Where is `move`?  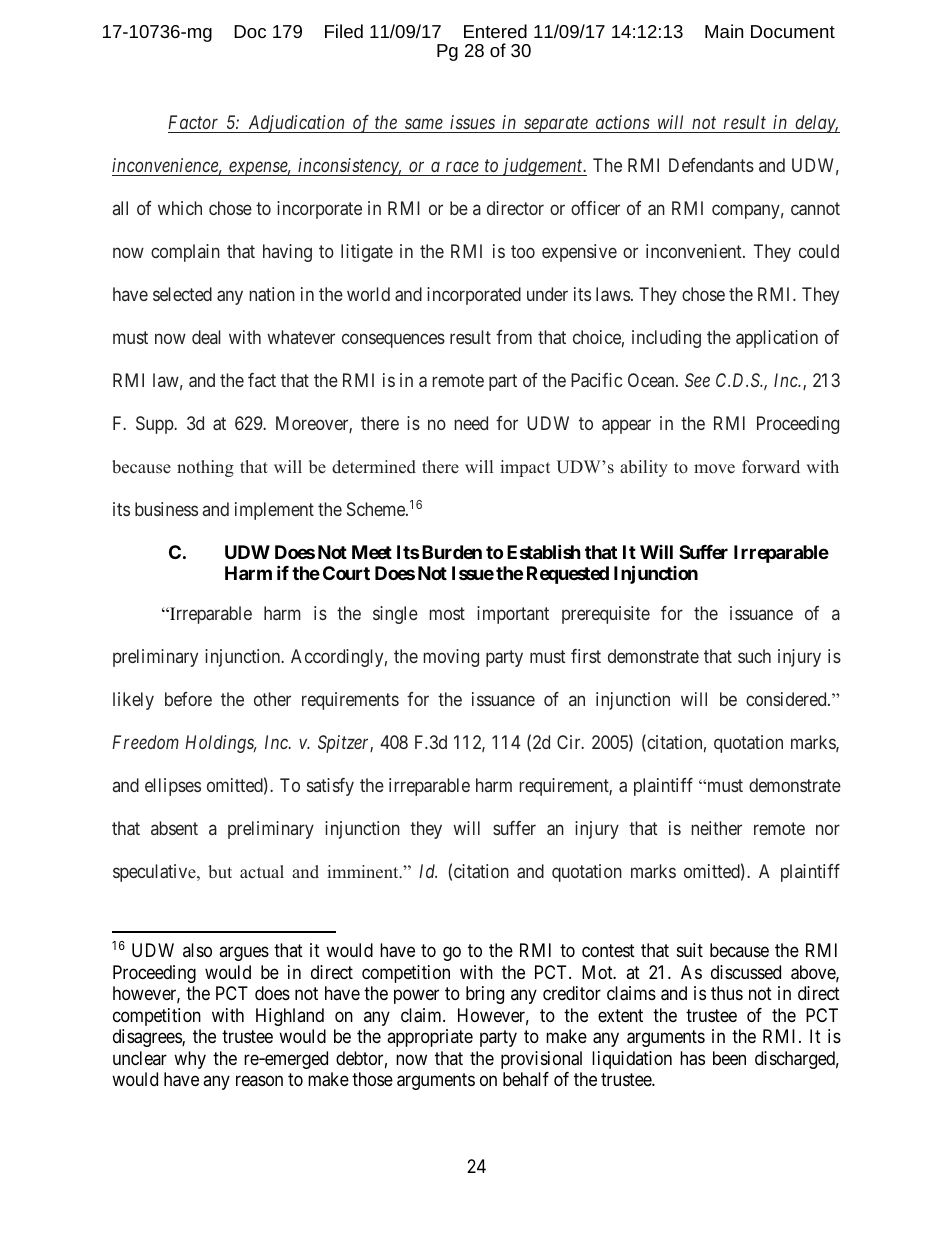
move is located at coordinates (714, 469).
